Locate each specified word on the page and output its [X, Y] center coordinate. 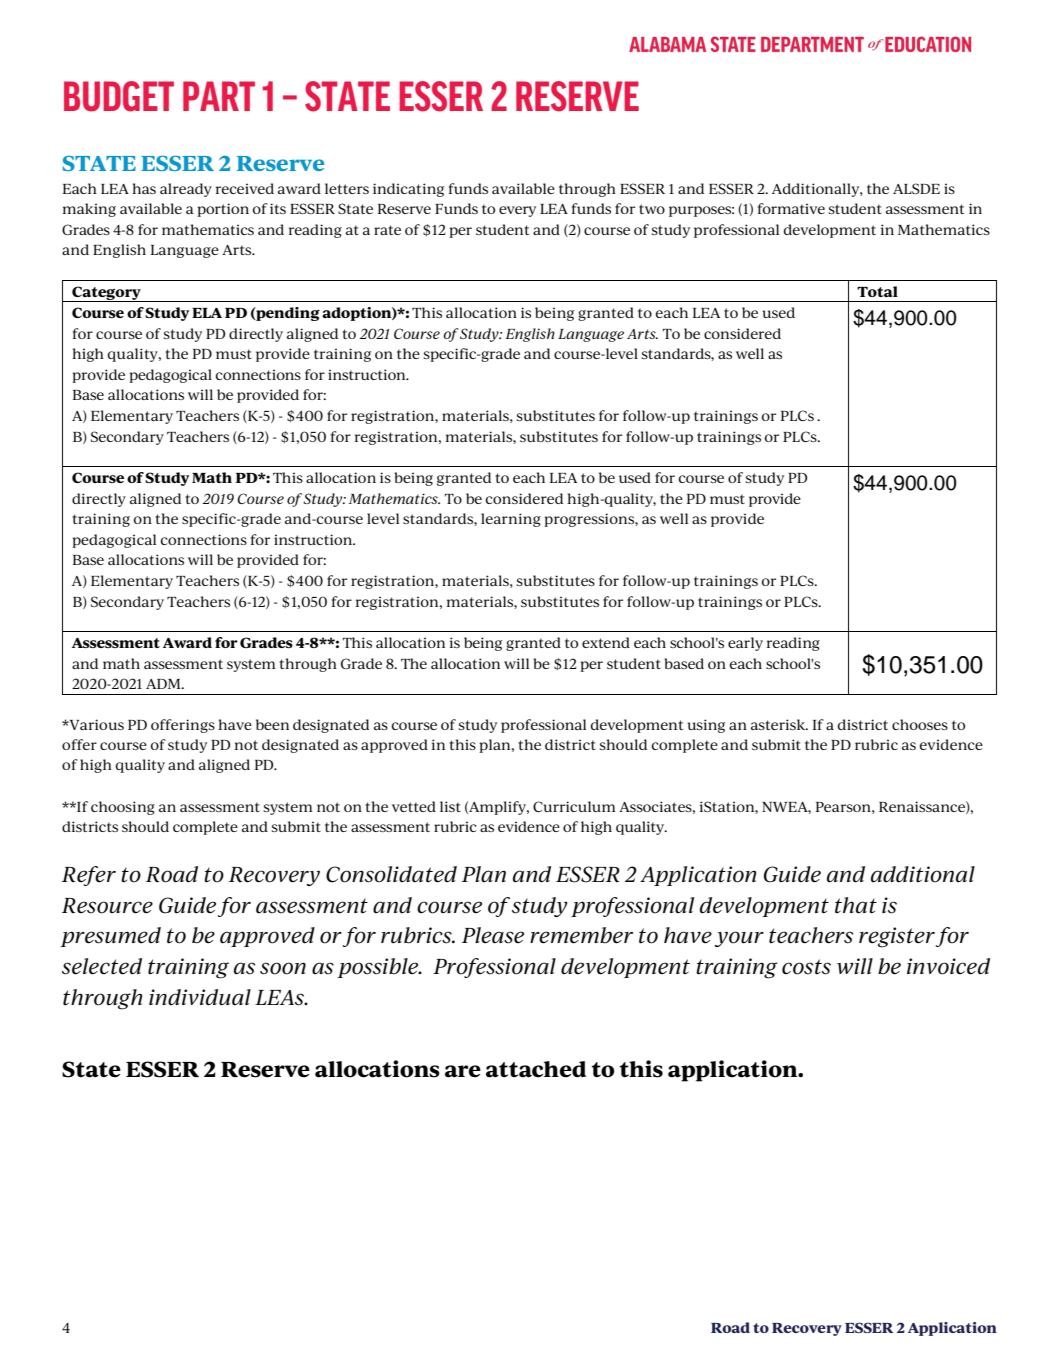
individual [200, 997]
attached [536, 1069]
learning [511, 520]
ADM [164, 684]
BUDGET [119, 96]
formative [791, 208]
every [517, 211]
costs [806, 967]
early [745, 644]
